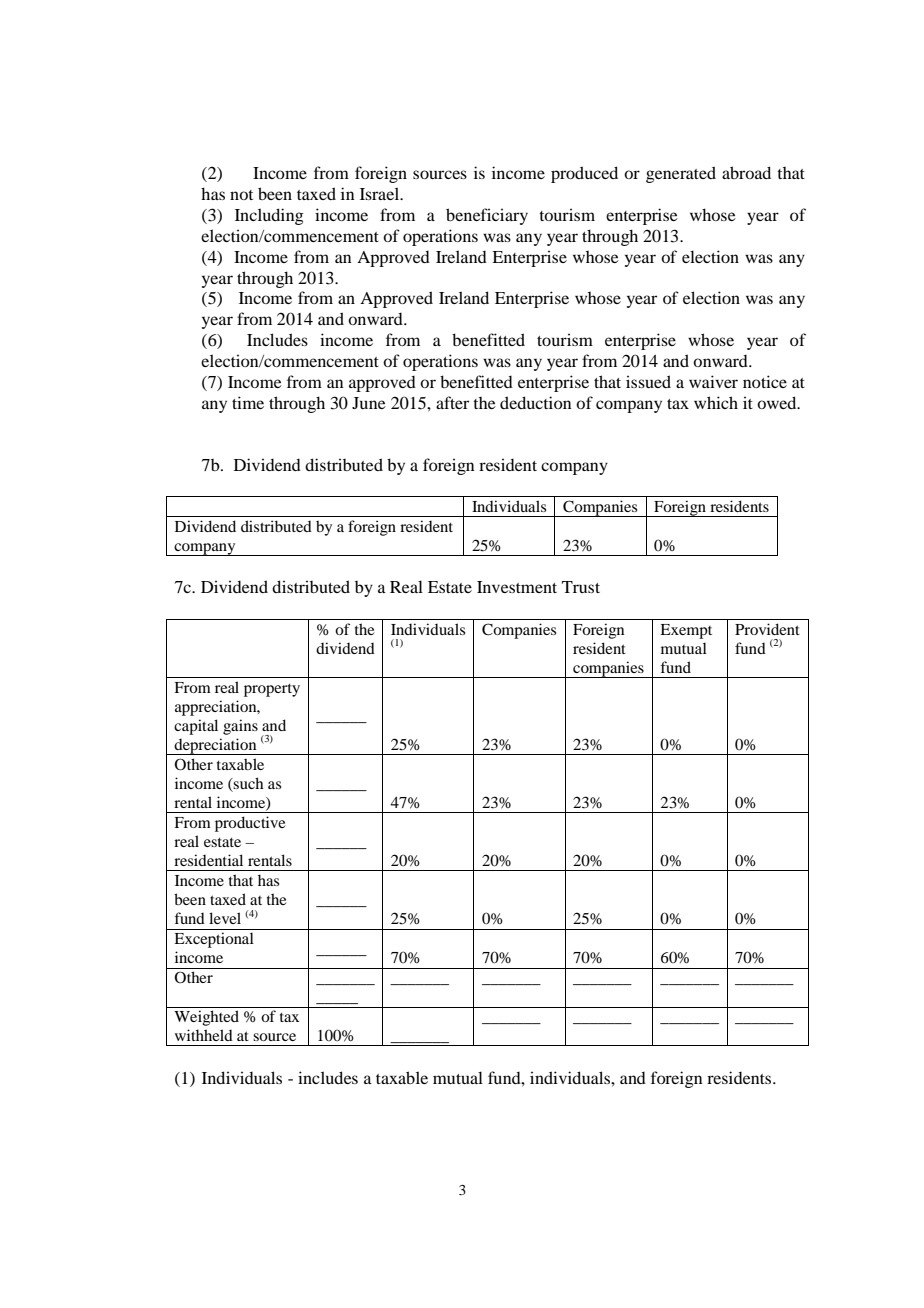 This document has height=1308, width=924. I want to click on Provident, so click(767, 629).
